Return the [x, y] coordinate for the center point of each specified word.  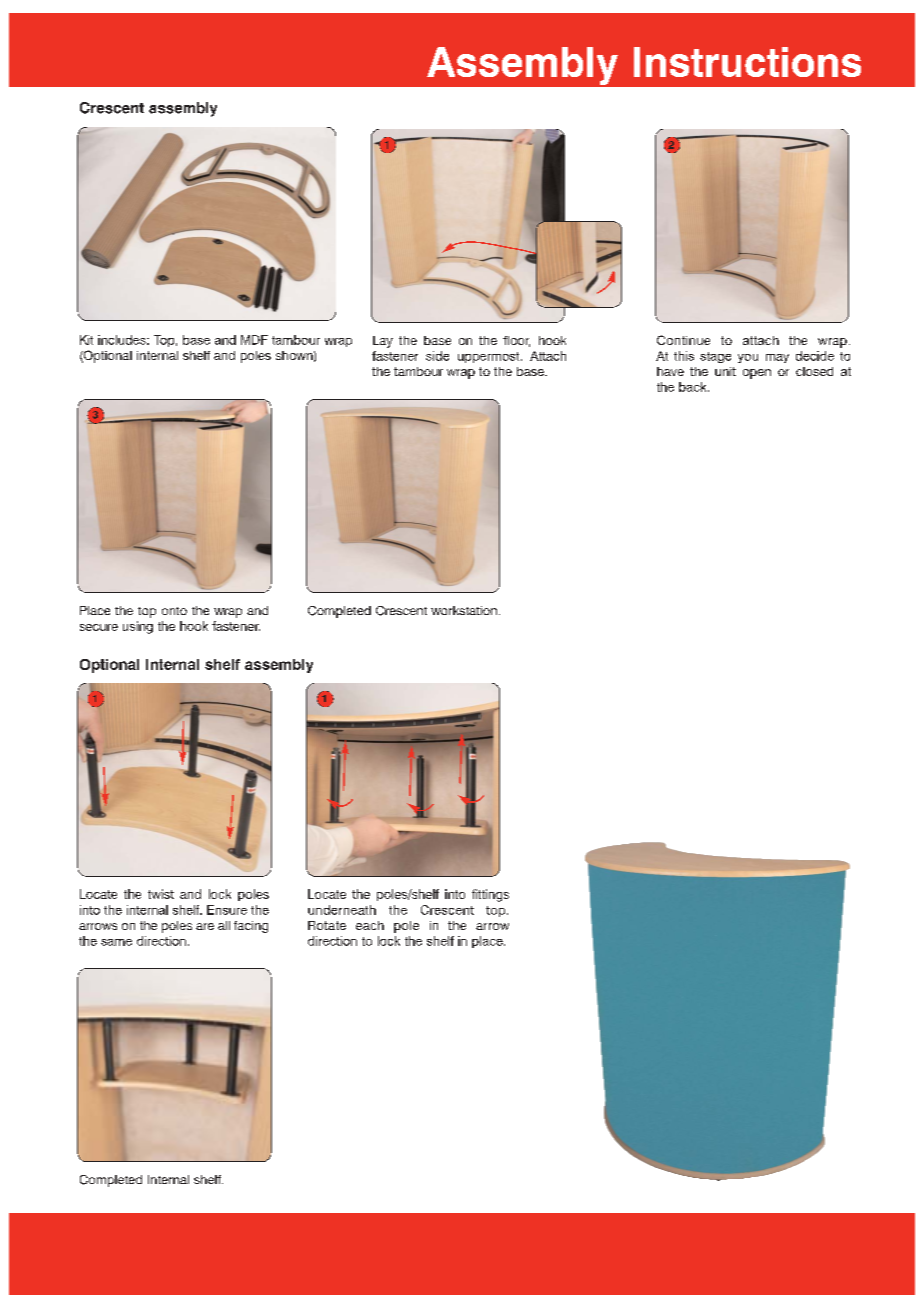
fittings [490, 895]
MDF [254, 340]
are [205, 926]
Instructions [747, 62]
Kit [86, 340]
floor [516, 341]
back [694, 387]
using [138, 627]
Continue [683, 340]
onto [174, 611]
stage [715, 357]
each [370, 925]
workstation [464, 610]
